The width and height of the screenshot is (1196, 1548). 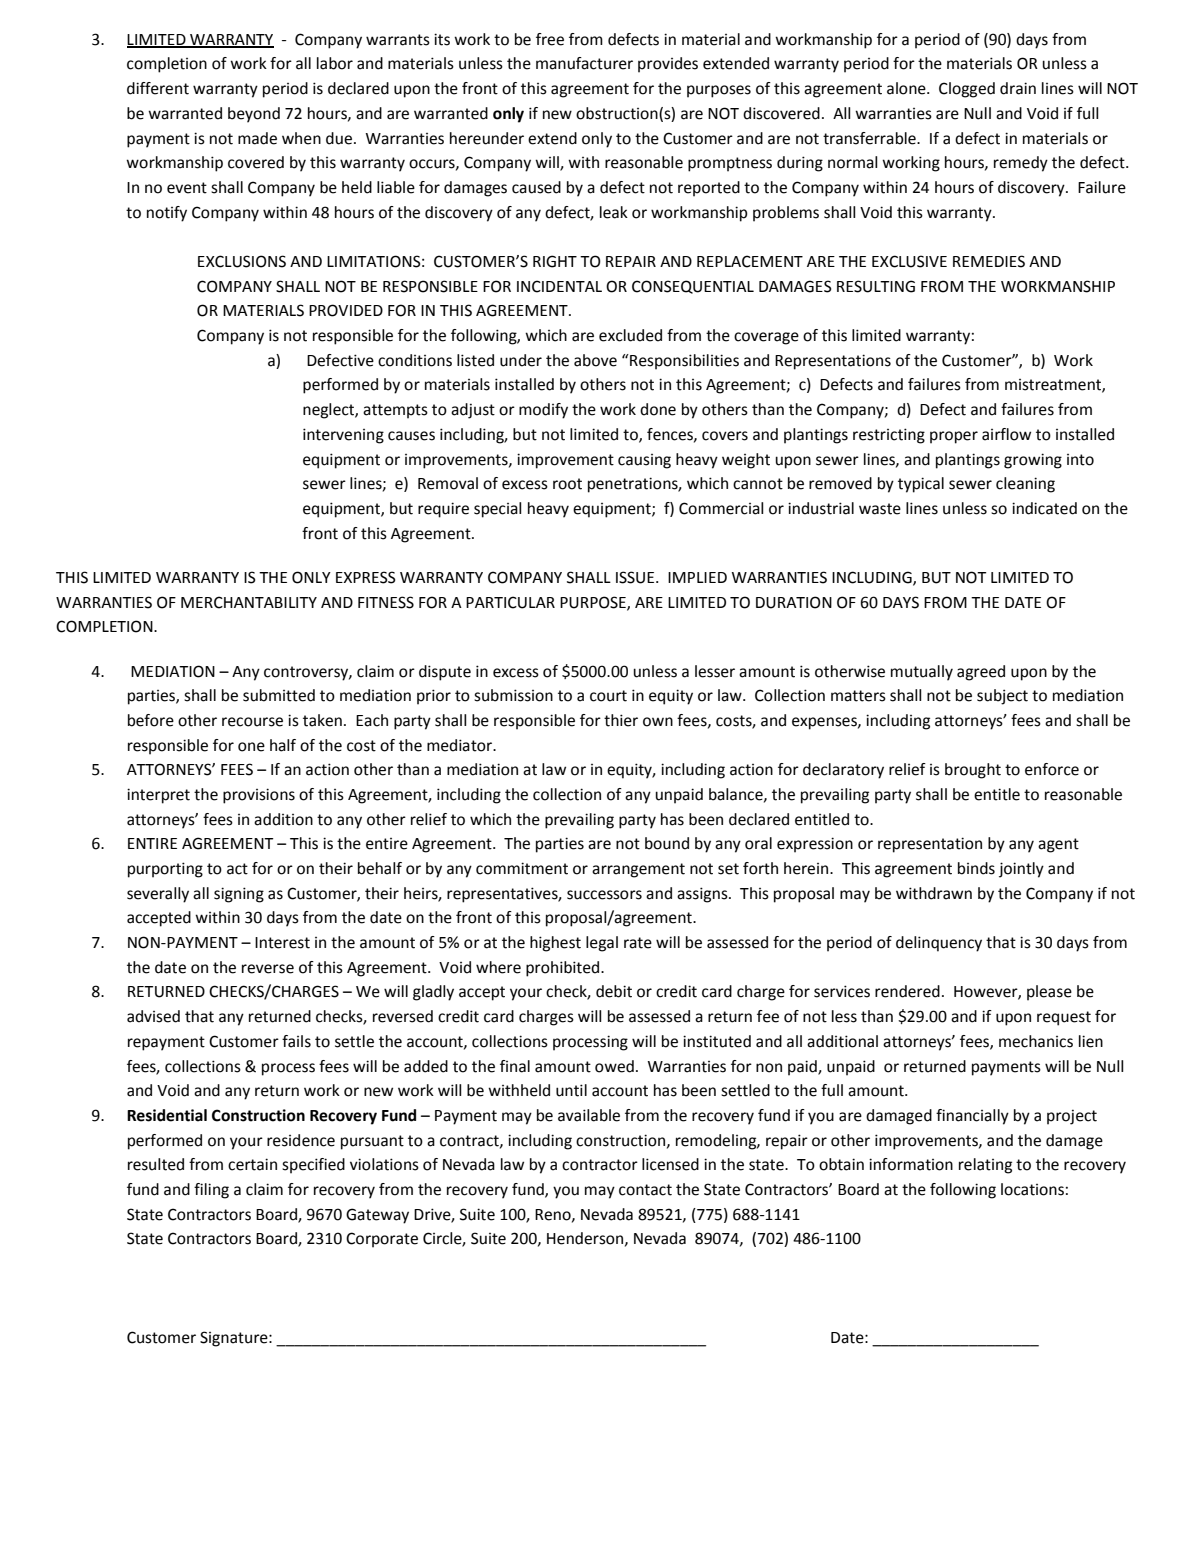 I want to click on ISSUE, so click(x=635, y=577).
